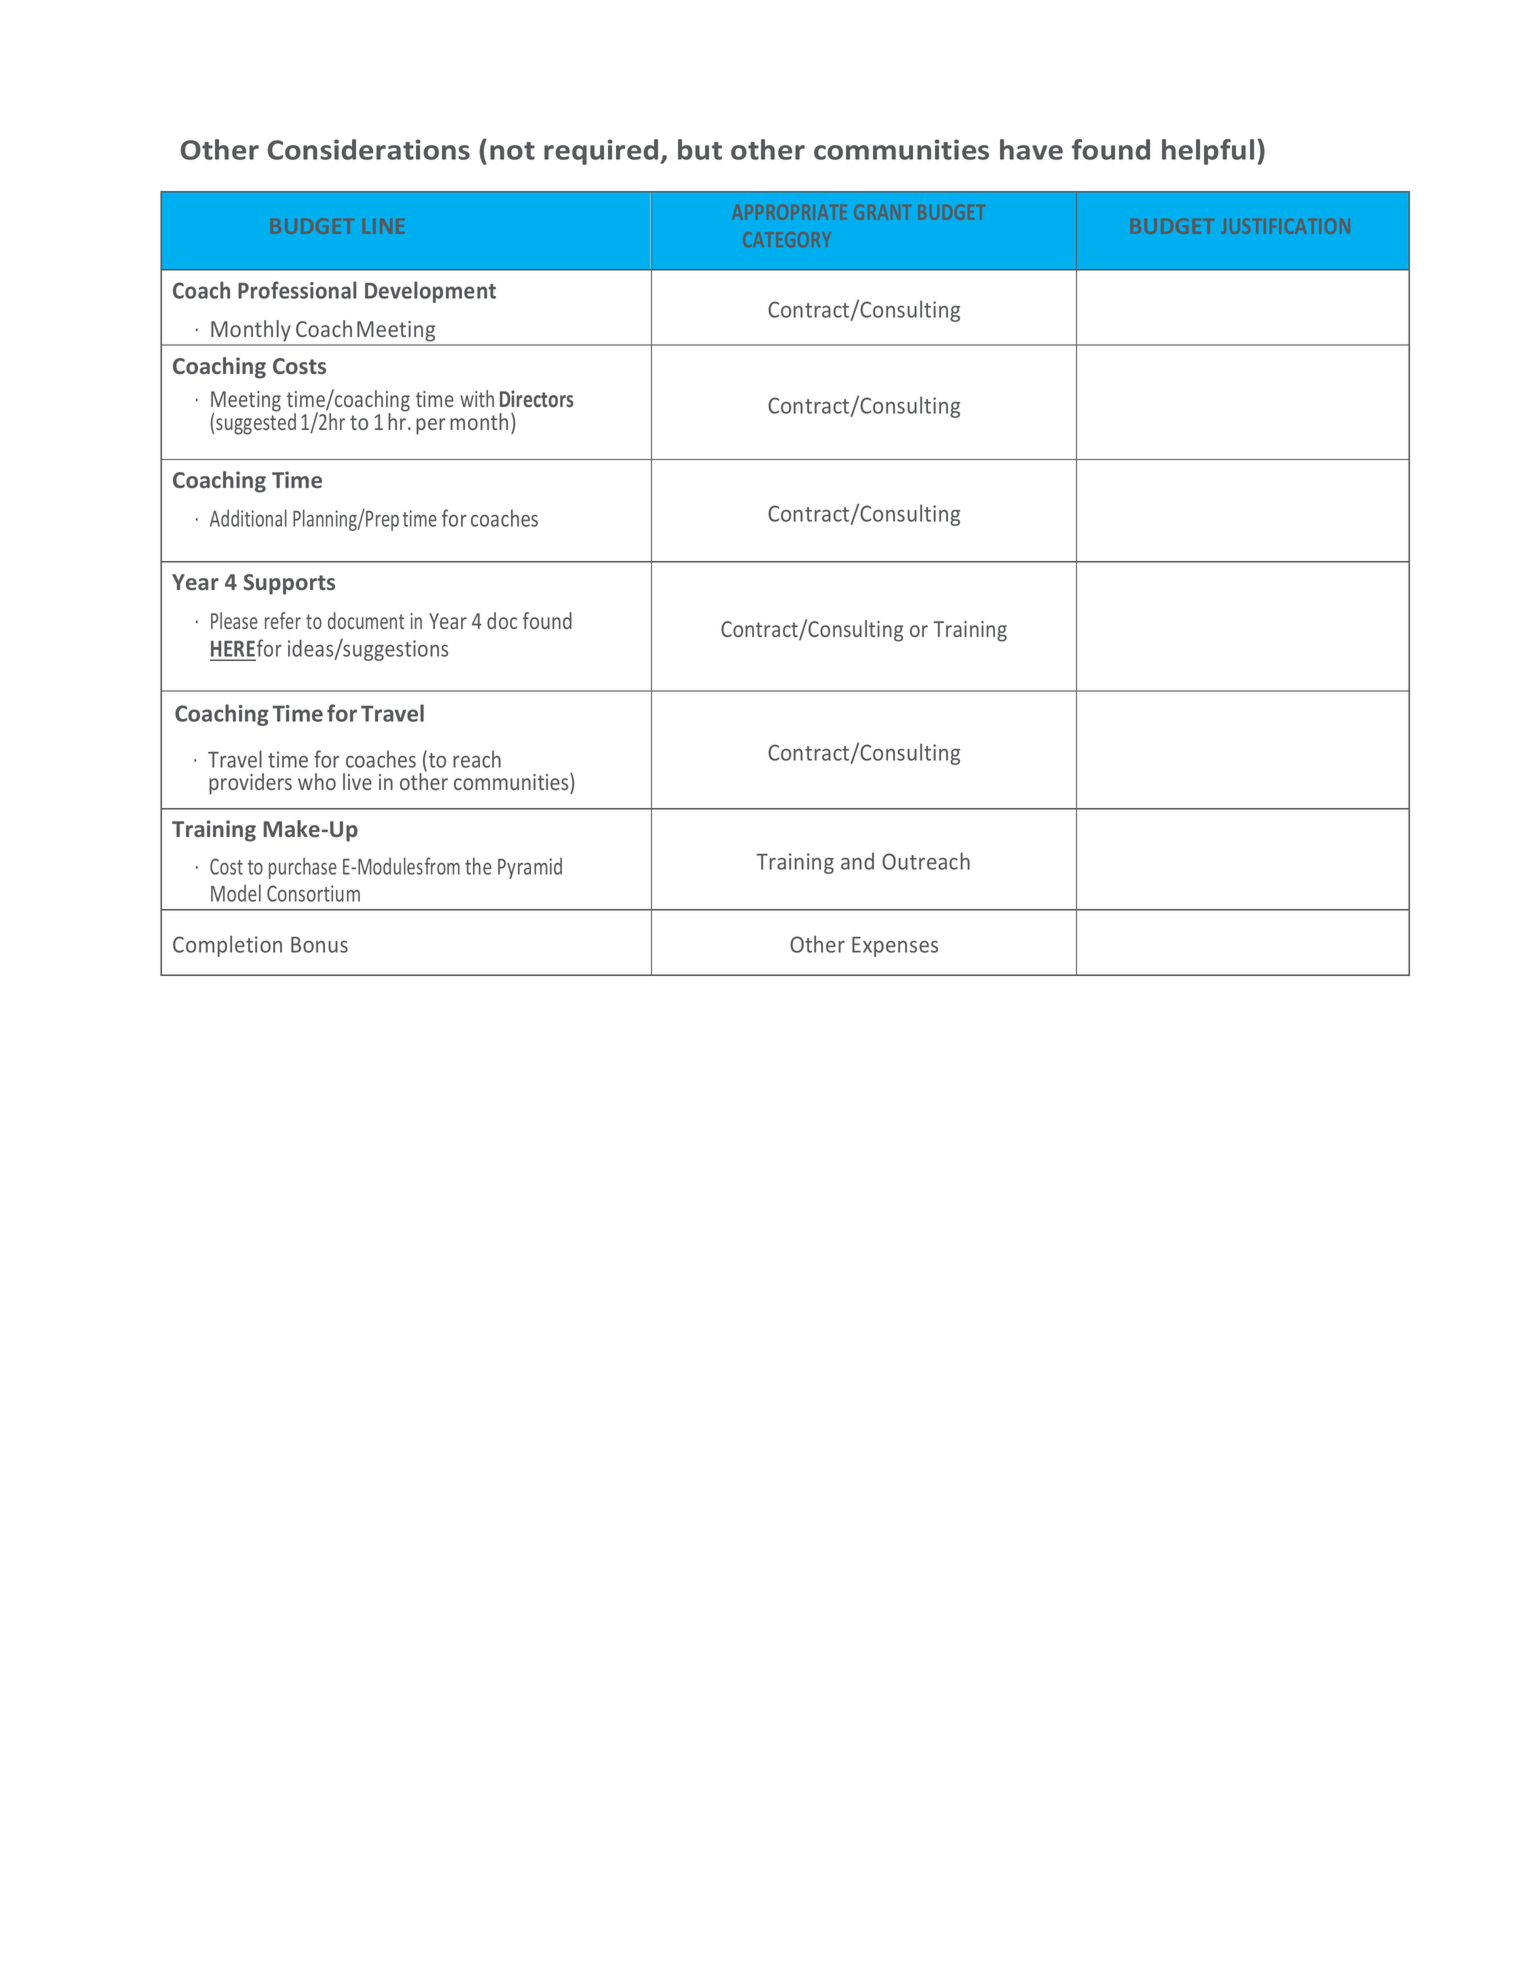 This screenshot has height=1978, width=1529. Describe the element at coordinates (1208, 152) in the screenshot. I see `helpful` at that location.
